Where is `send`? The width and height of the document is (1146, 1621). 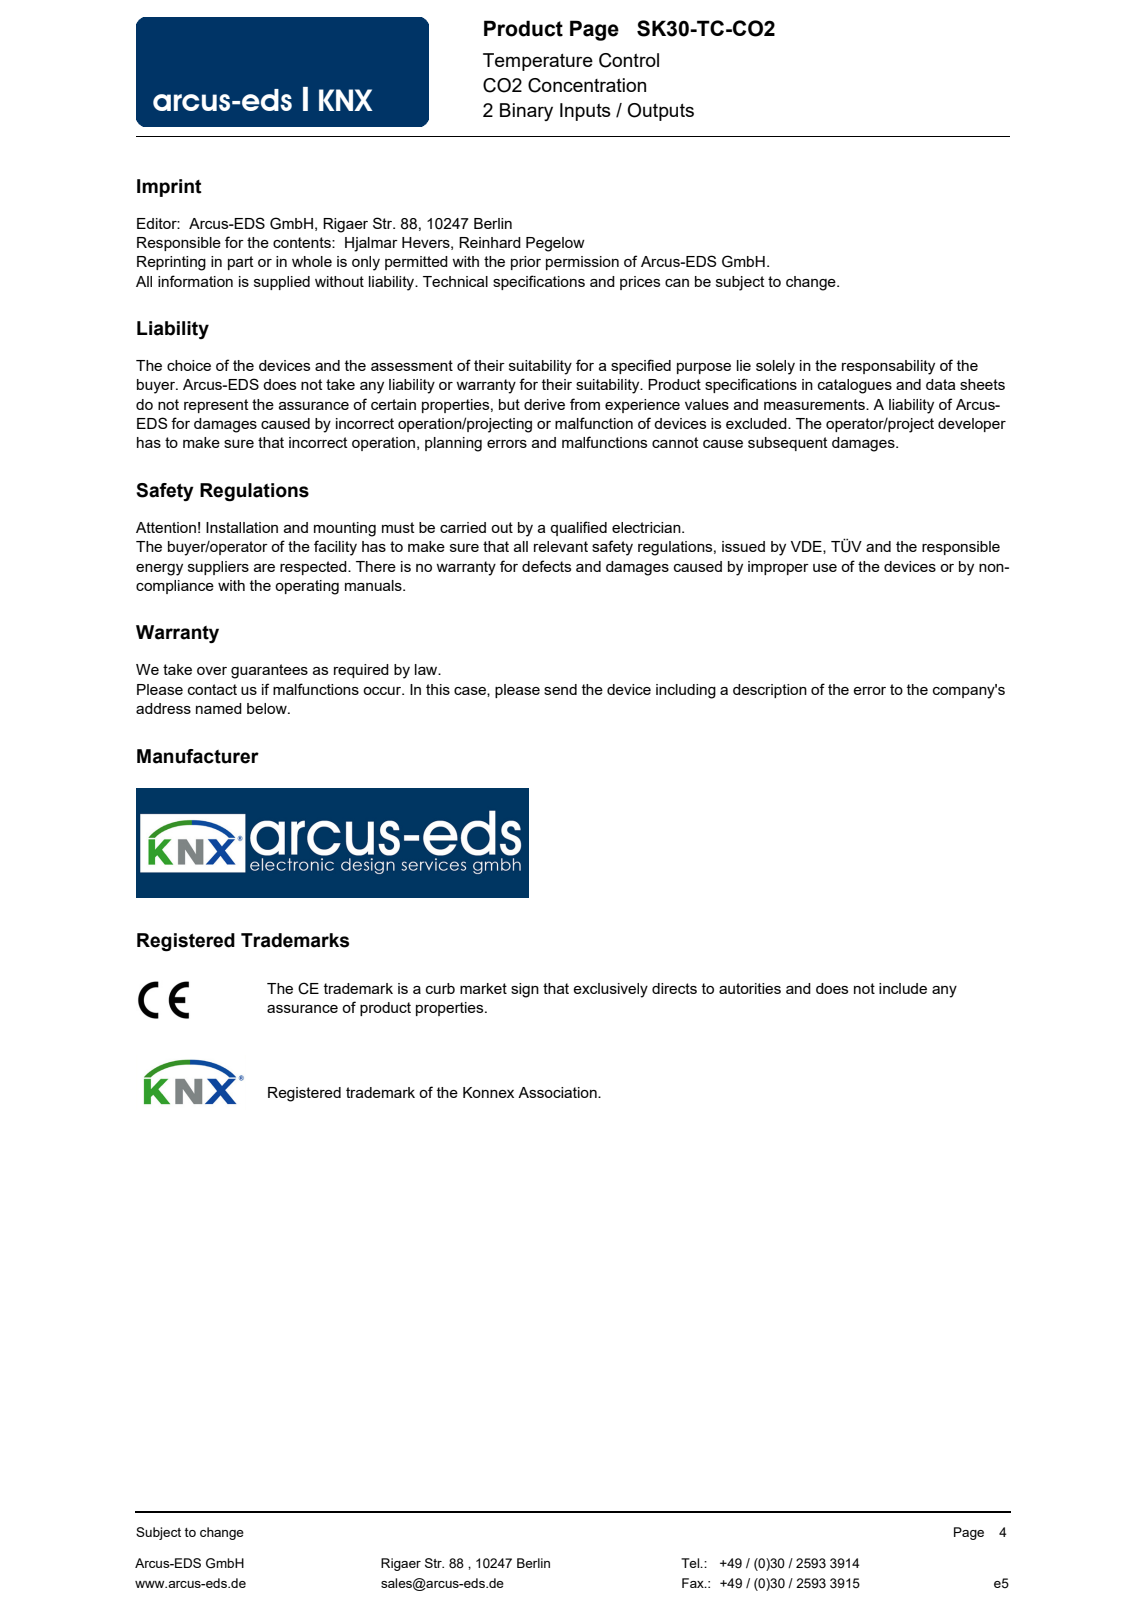 send is located at coordinates (560, 689).
